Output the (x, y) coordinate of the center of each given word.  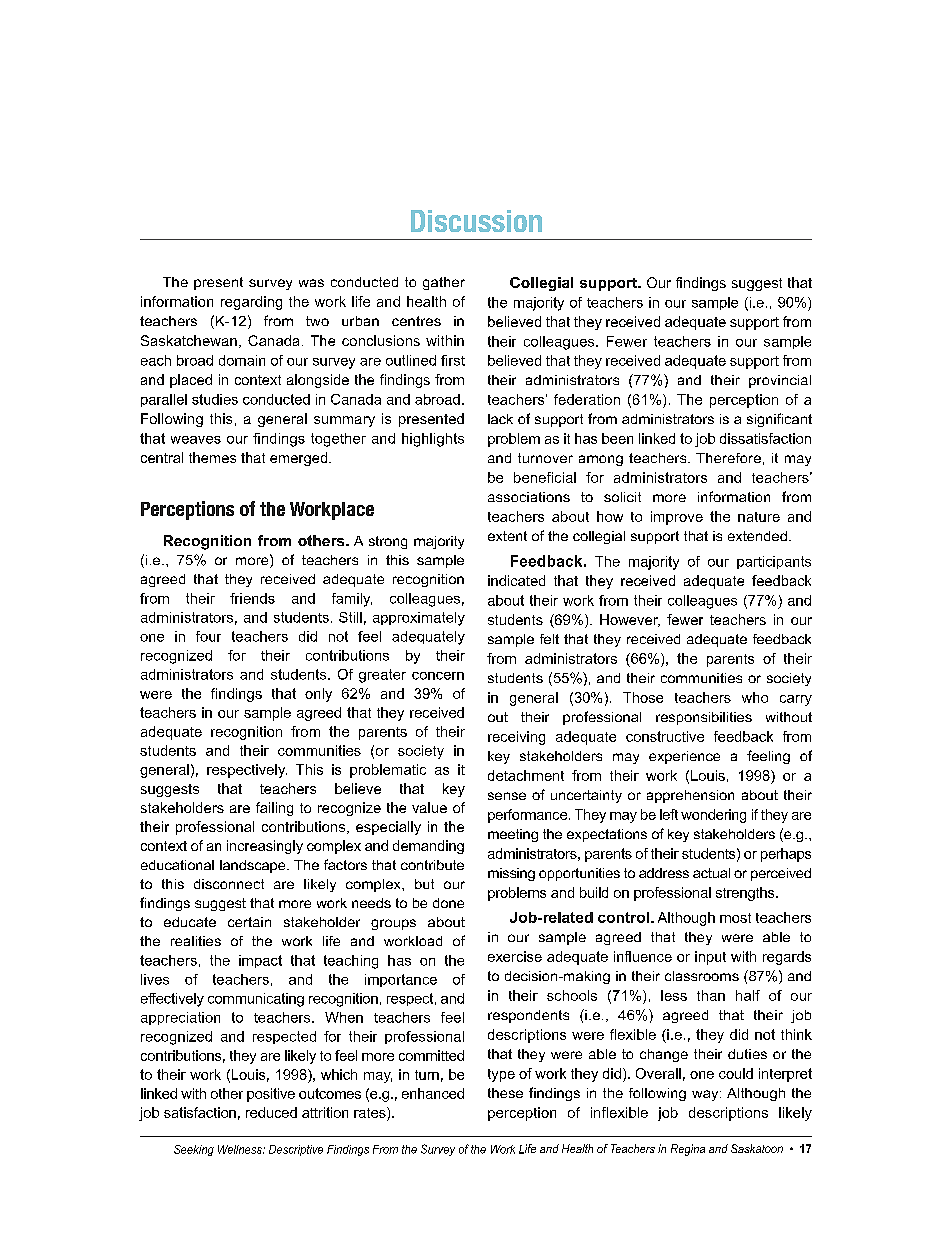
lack (500, 419)
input (710, 958)
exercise (515, 956)
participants (774, 562)
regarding (251, 303)
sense (507, 796)
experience (684, 757)
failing (274, 809)
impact (260, 961)
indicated (516, 580)
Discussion (476, 221)
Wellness (241, 1149)
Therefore (728, 458)
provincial (780, 381)
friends (252, 598)
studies (215, 399)
